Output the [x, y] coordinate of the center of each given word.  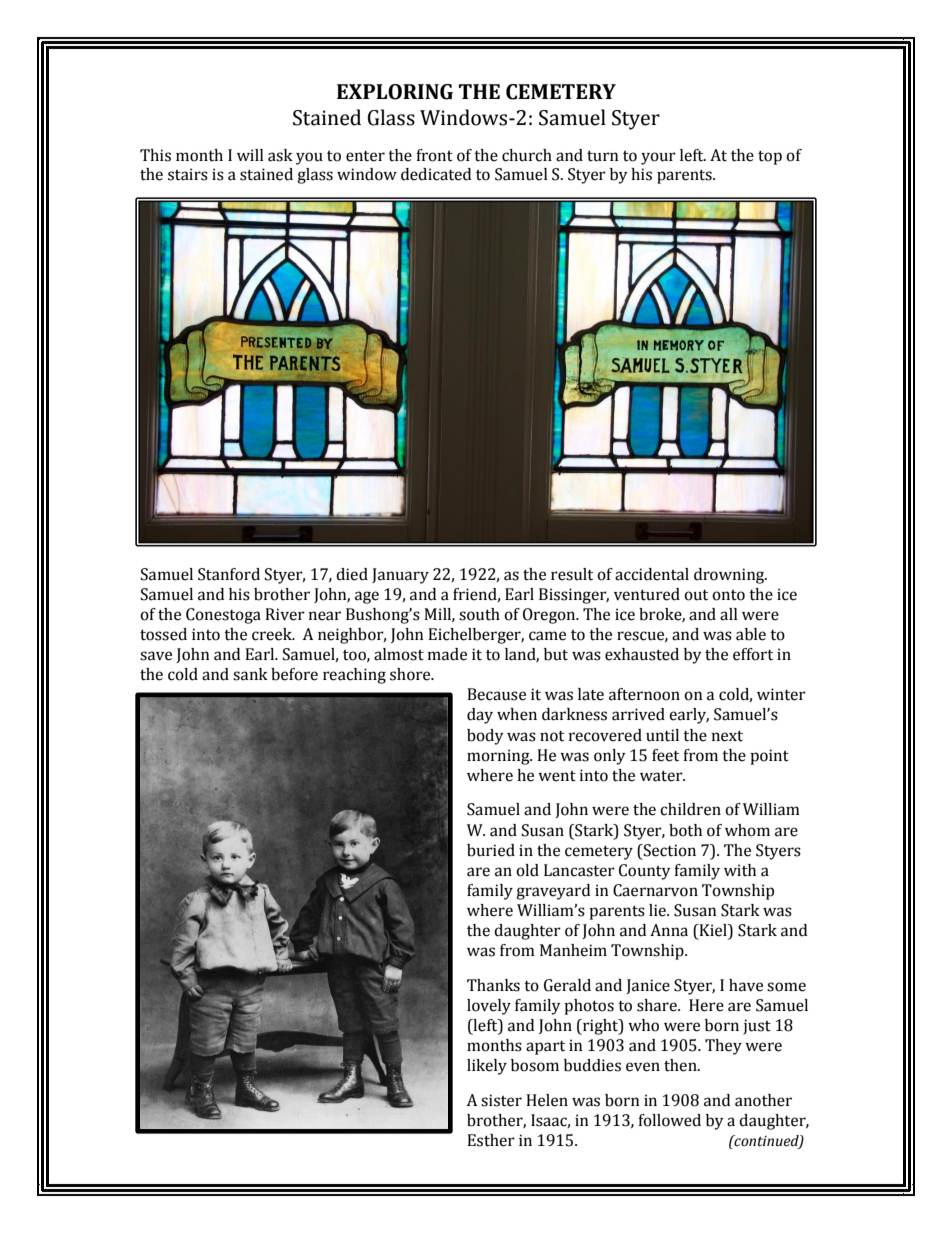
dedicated [436, 174]
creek [273, 634]
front [434, 155]
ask [280, 155]
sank [250, 674]
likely [487, 1067]
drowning [730, 576]
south [479, 614]
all [729, 614]
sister [501, 1100]
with [740, 870]
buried [491, 850]
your [658, 158]
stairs [188, 174]
